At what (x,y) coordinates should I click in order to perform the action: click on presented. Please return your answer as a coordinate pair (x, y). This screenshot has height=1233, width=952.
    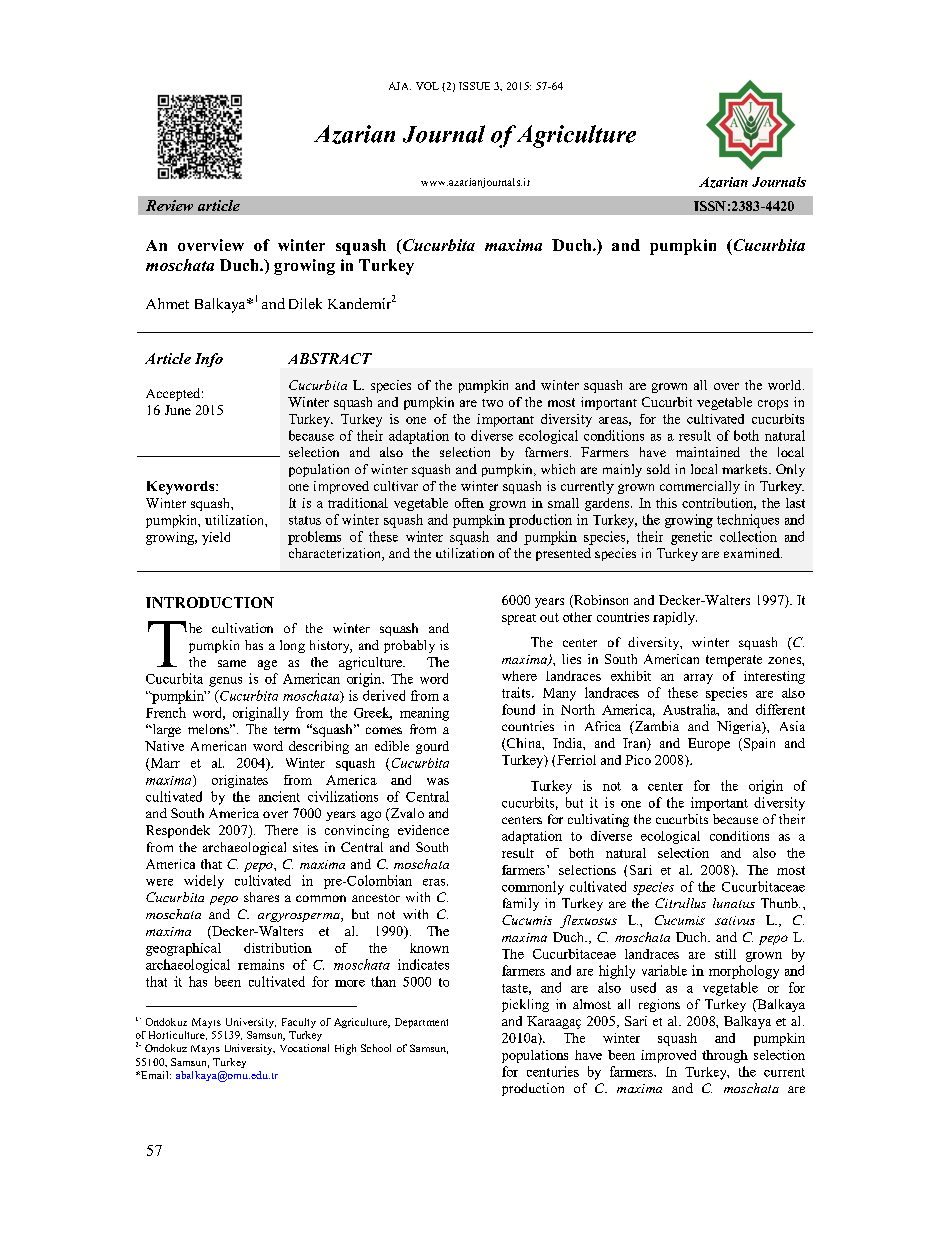
    Looking at the image, I should click on (563, 554).
